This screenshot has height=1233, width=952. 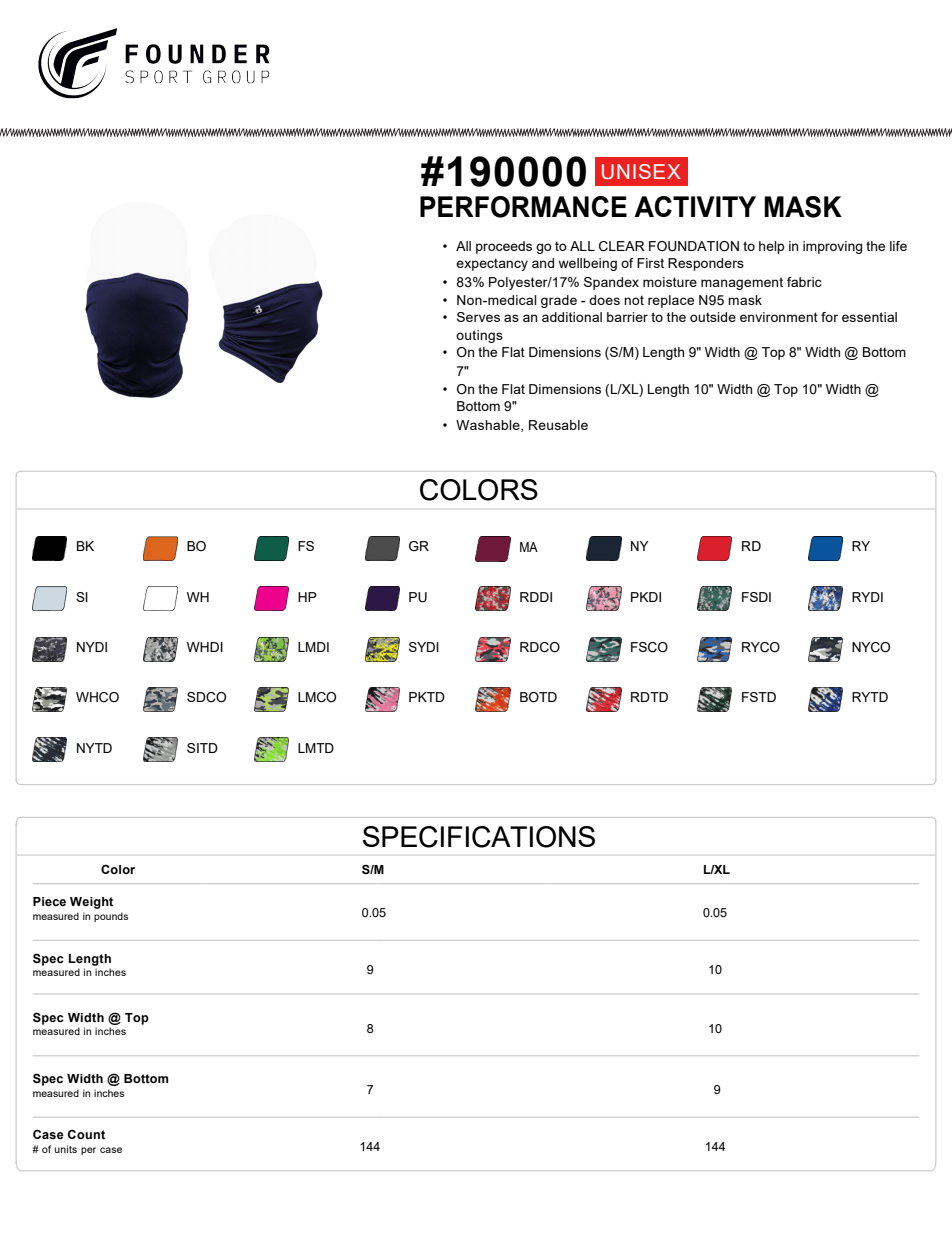 What do you see at coordinates (492, 264) in the screenshot?
I see `expectancy` at bounding box center [492, 264].
